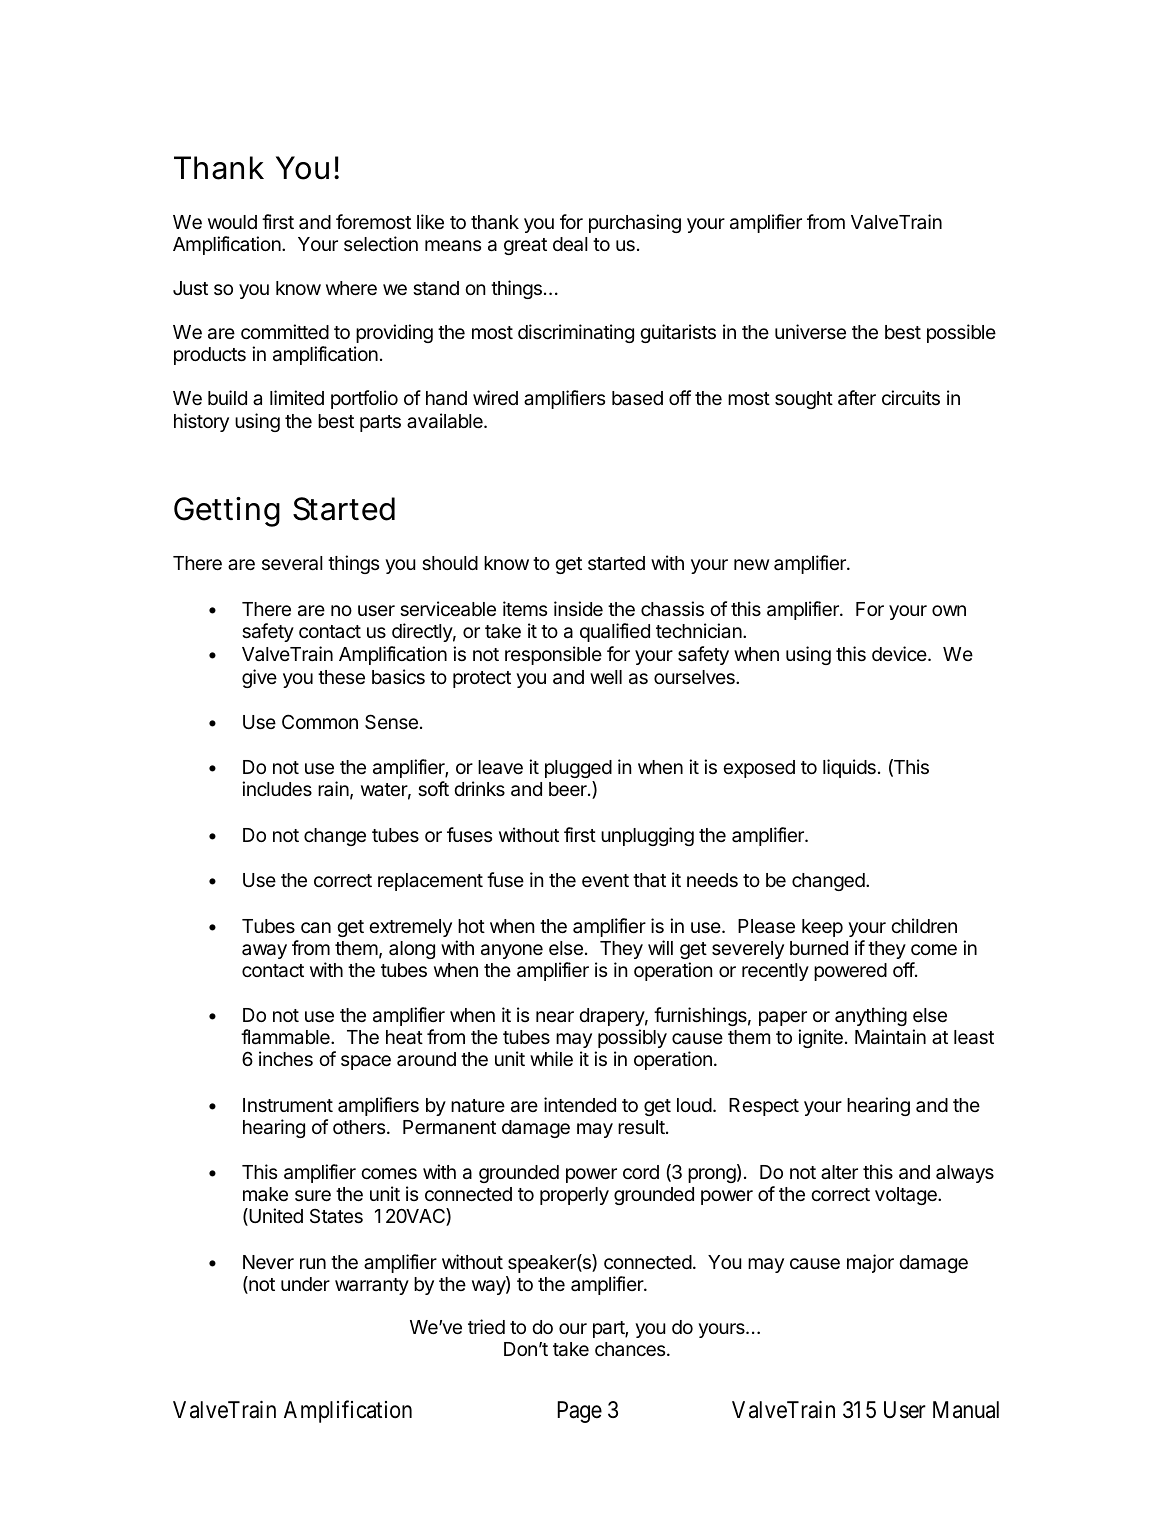 The image size is (1174, 1519). I want to click on device, so click(900, 653).
